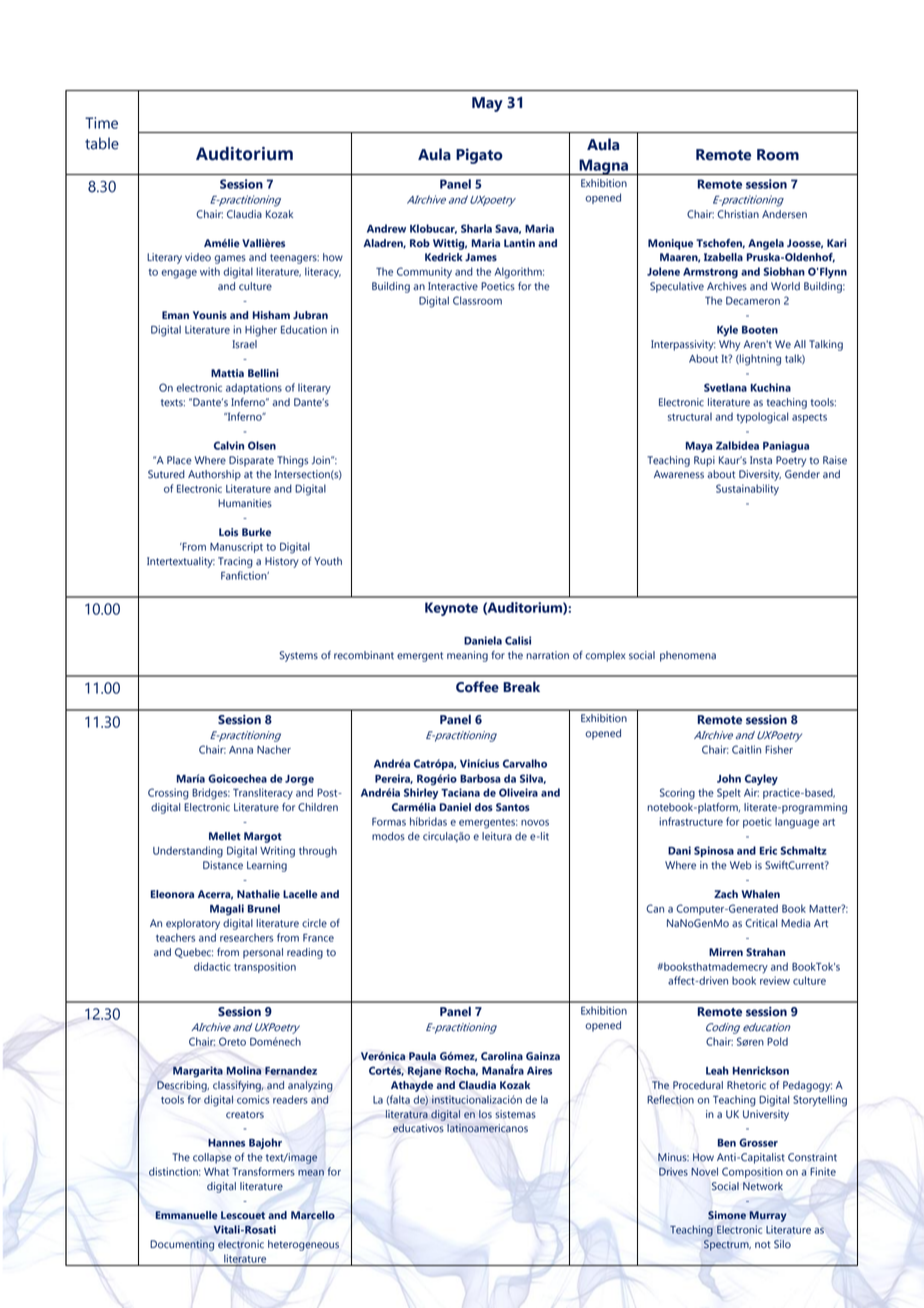 This document has width=924, height=1308. Describe the element at coordinates (102, 143) in the document. I see `table` at that location.
